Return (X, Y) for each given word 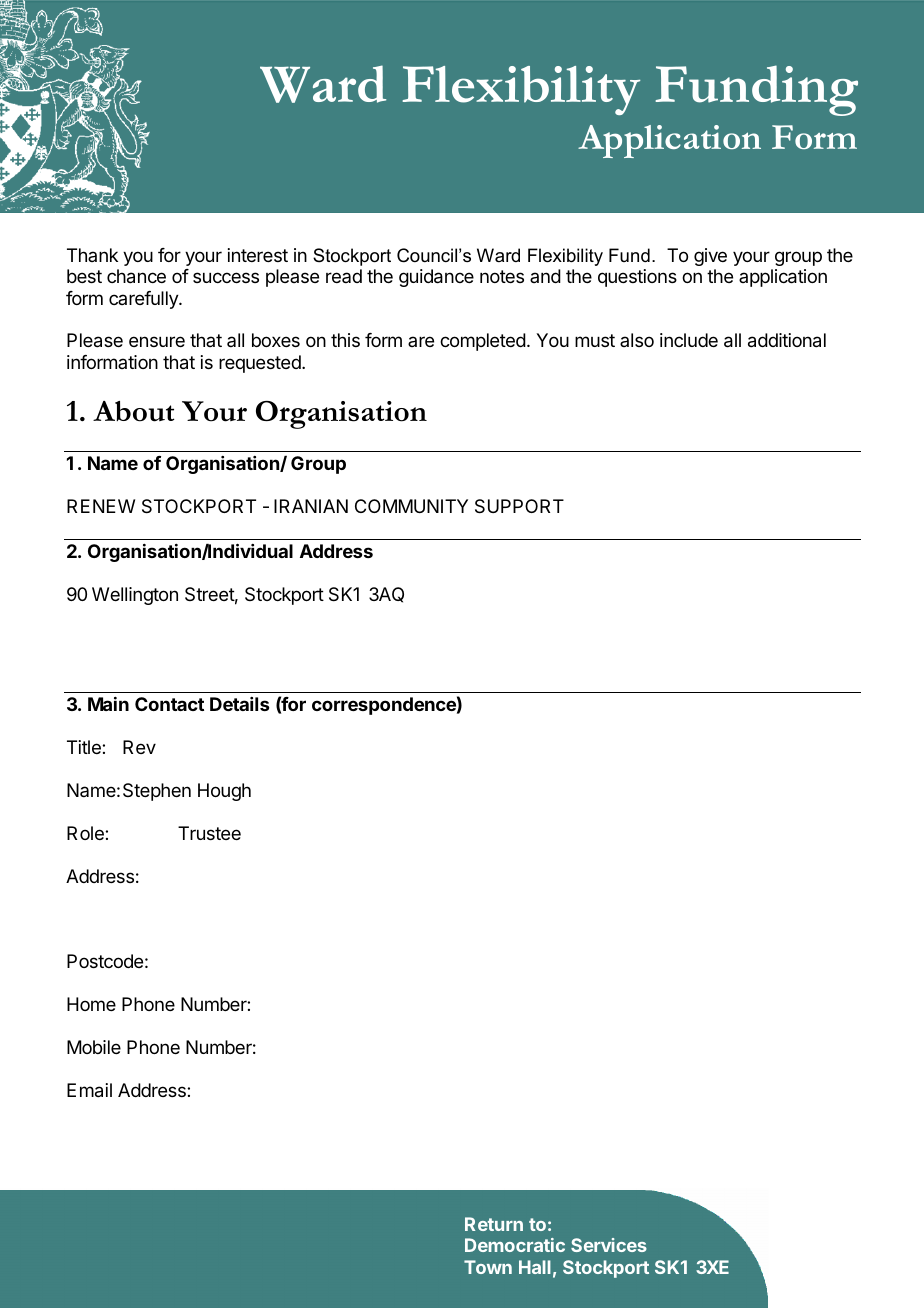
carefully (144, 300)
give (710, 257)
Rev (139, 747)
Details (239, 704)
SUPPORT (519, 506)
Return (494, 1224)
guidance (436, 278)
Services (609, 1245)
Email (89, 1090)
